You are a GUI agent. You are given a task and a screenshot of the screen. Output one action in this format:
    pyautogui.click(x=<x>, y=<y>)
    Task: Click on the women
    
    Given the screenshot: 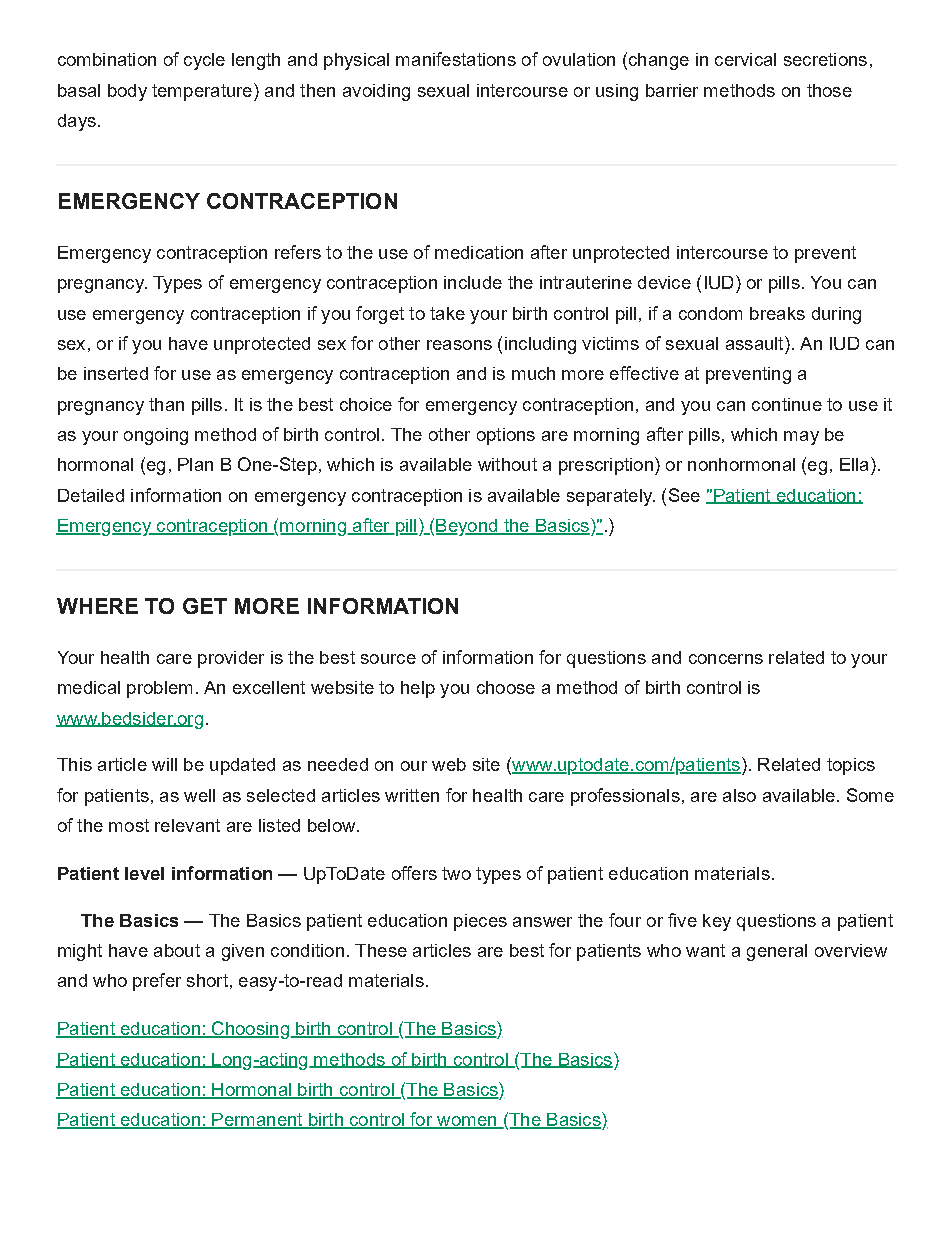 What is the action you would take?
    pyautogui.click(x=467, y=1122)
